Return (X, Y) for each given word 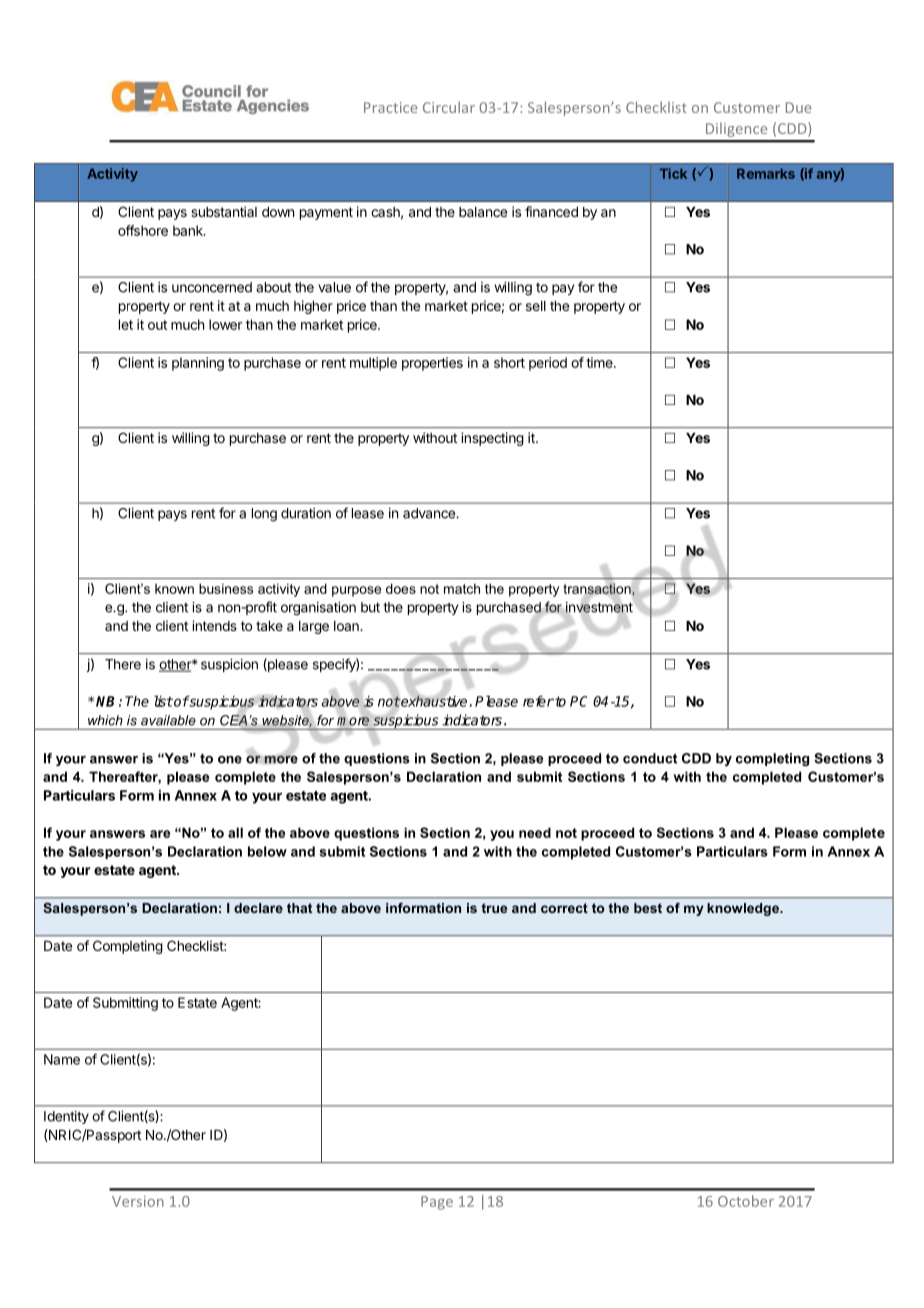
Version (138, 1201)
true (494, 908)
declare (258, 908)
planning (198, 364)
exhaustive (433, 701)
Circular (449, 107)
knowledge (744, 909)
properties (432, 364)
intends (214, 625)
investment (599, 607)
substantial (224, 211)
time (600, 362)
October (746, 1201)
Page (437, 1203)
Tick (673, 173)
